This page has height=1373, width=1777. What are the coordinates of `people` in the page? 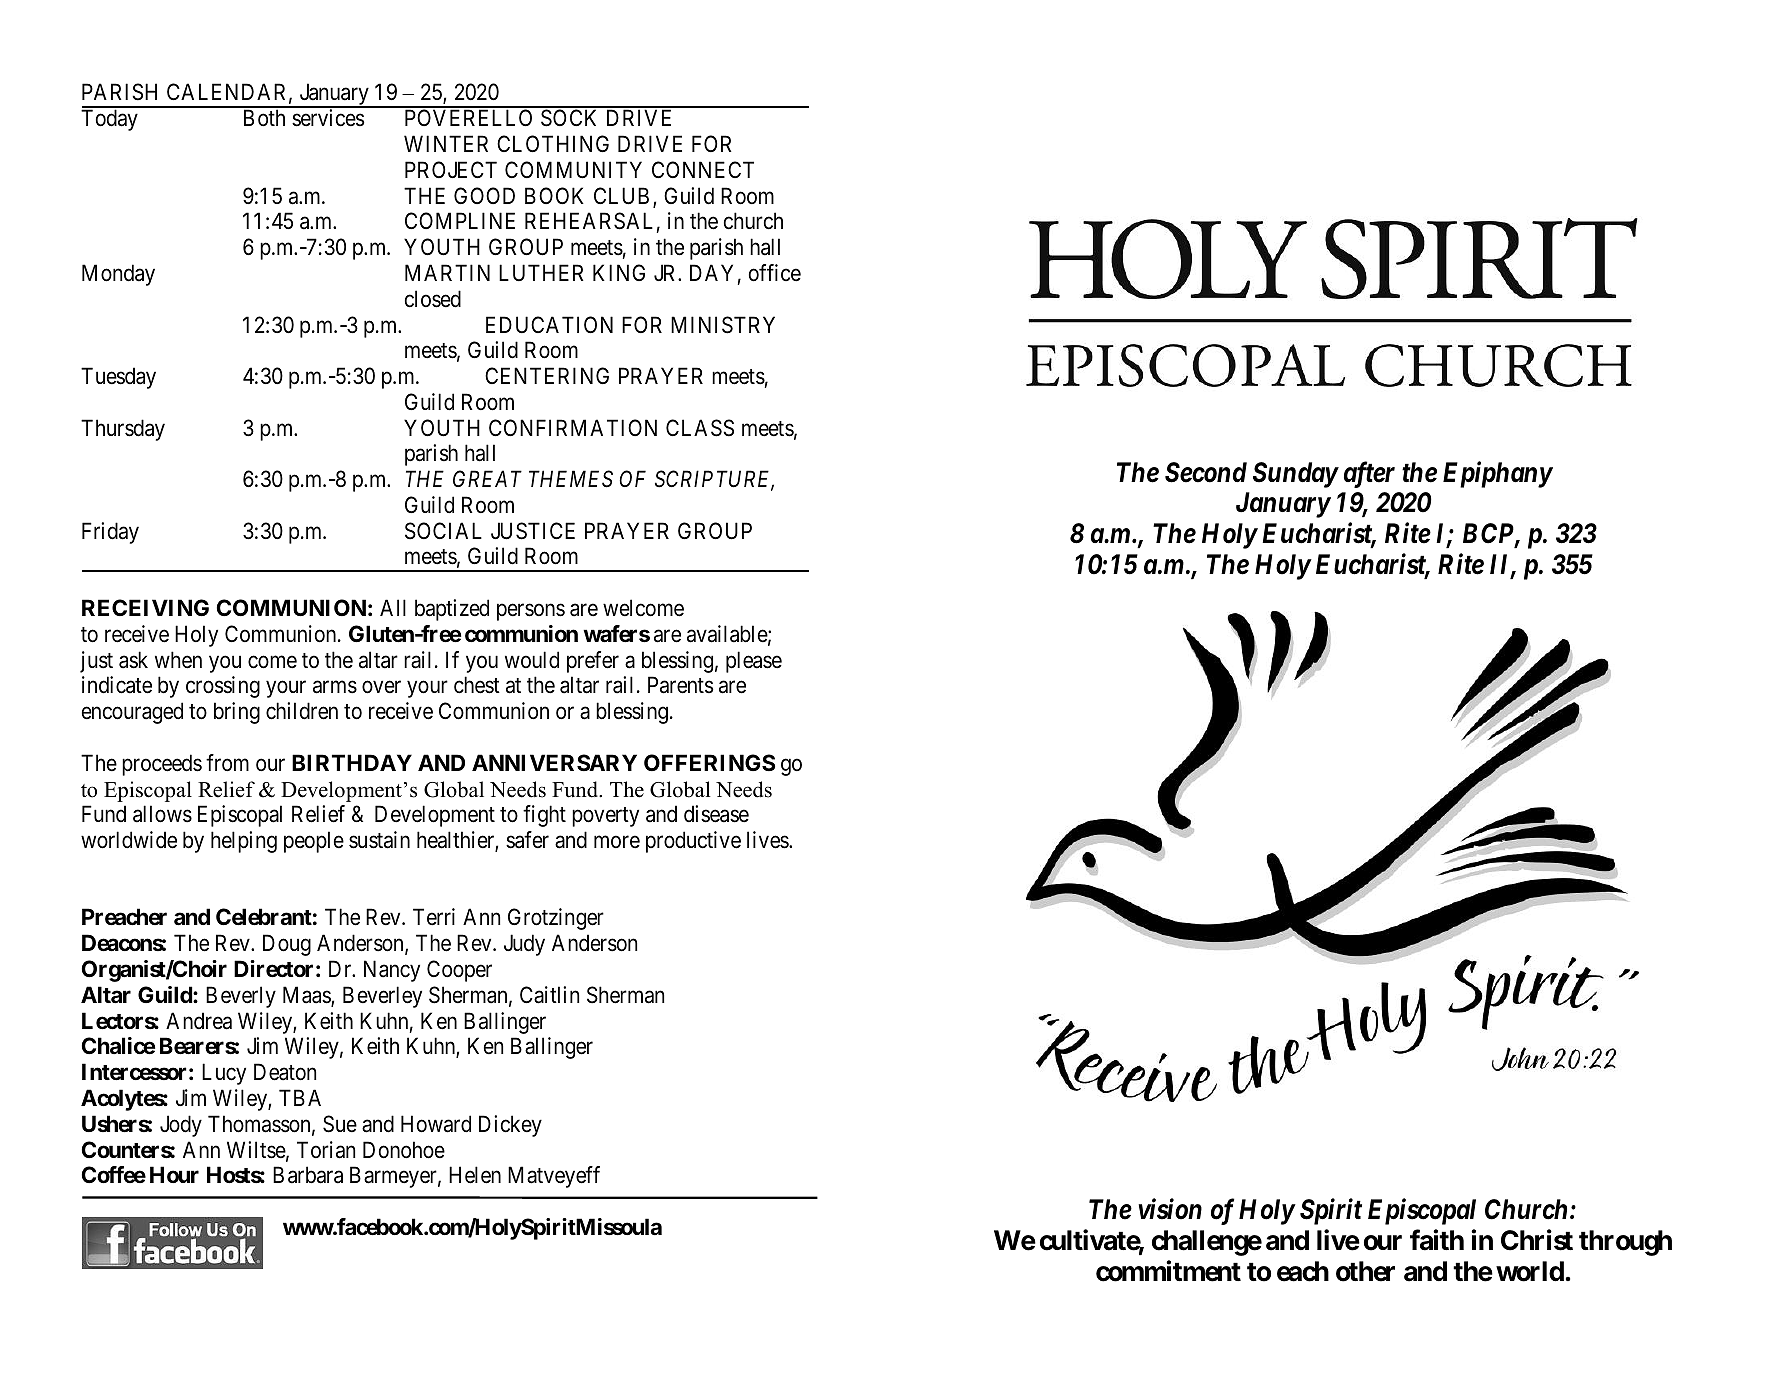 It's located at (314, 842).
